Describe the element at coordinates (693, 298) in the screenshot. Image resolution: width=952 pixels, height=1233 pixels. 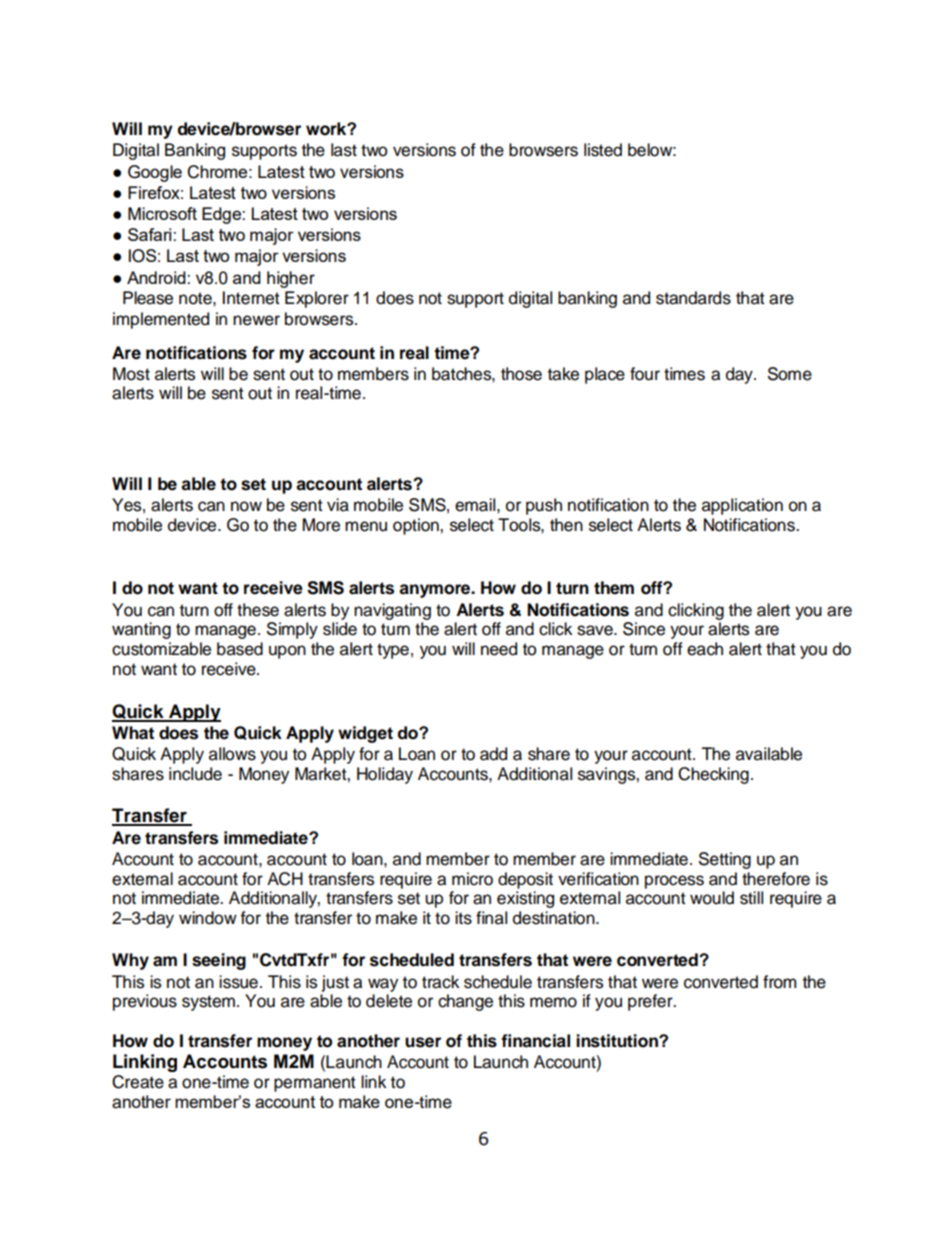
I see `standards` at that location.
